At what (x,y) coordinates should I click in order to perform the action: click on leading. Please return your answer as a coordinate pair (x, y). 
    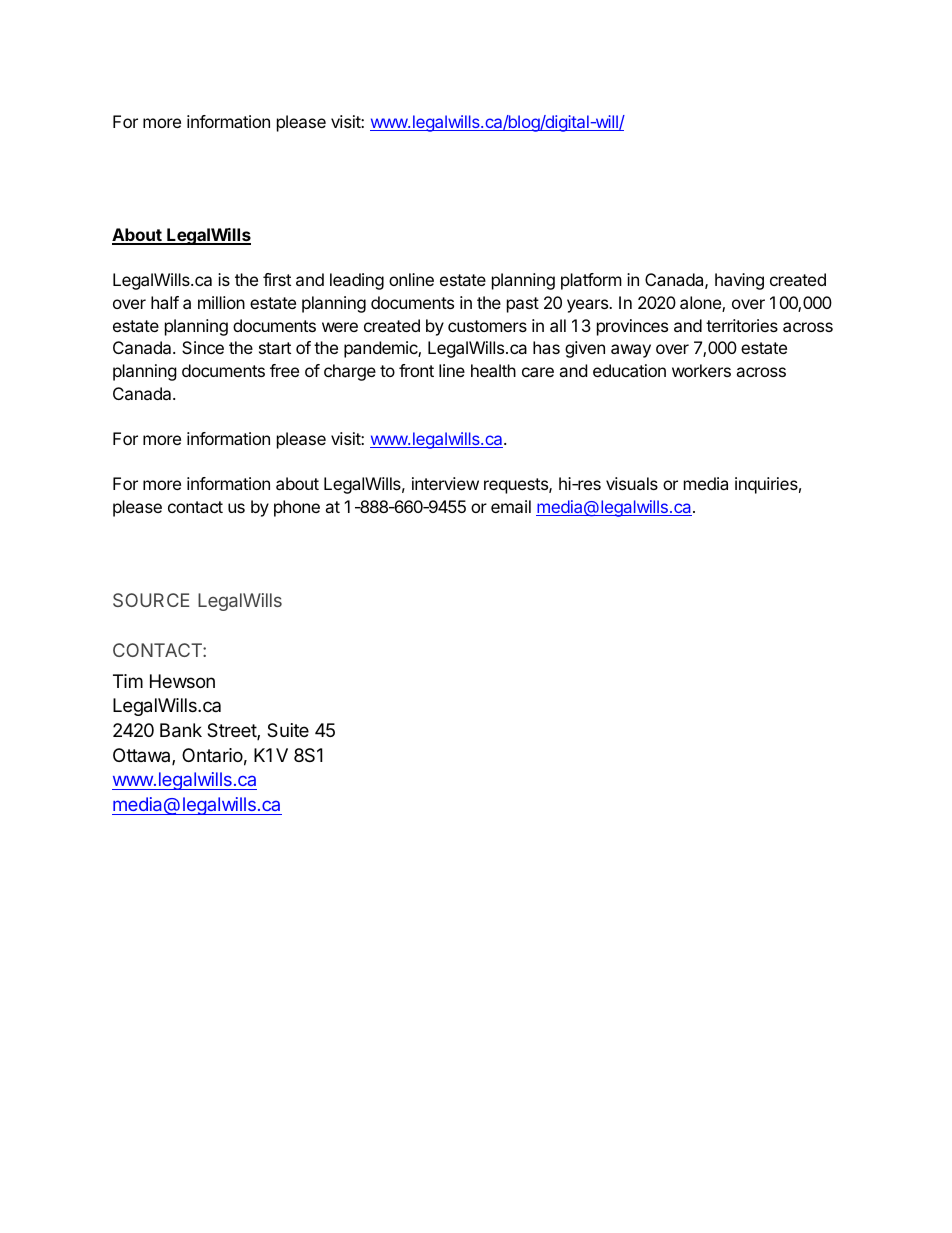
    Looking at the image, I should click on (357, 281).
